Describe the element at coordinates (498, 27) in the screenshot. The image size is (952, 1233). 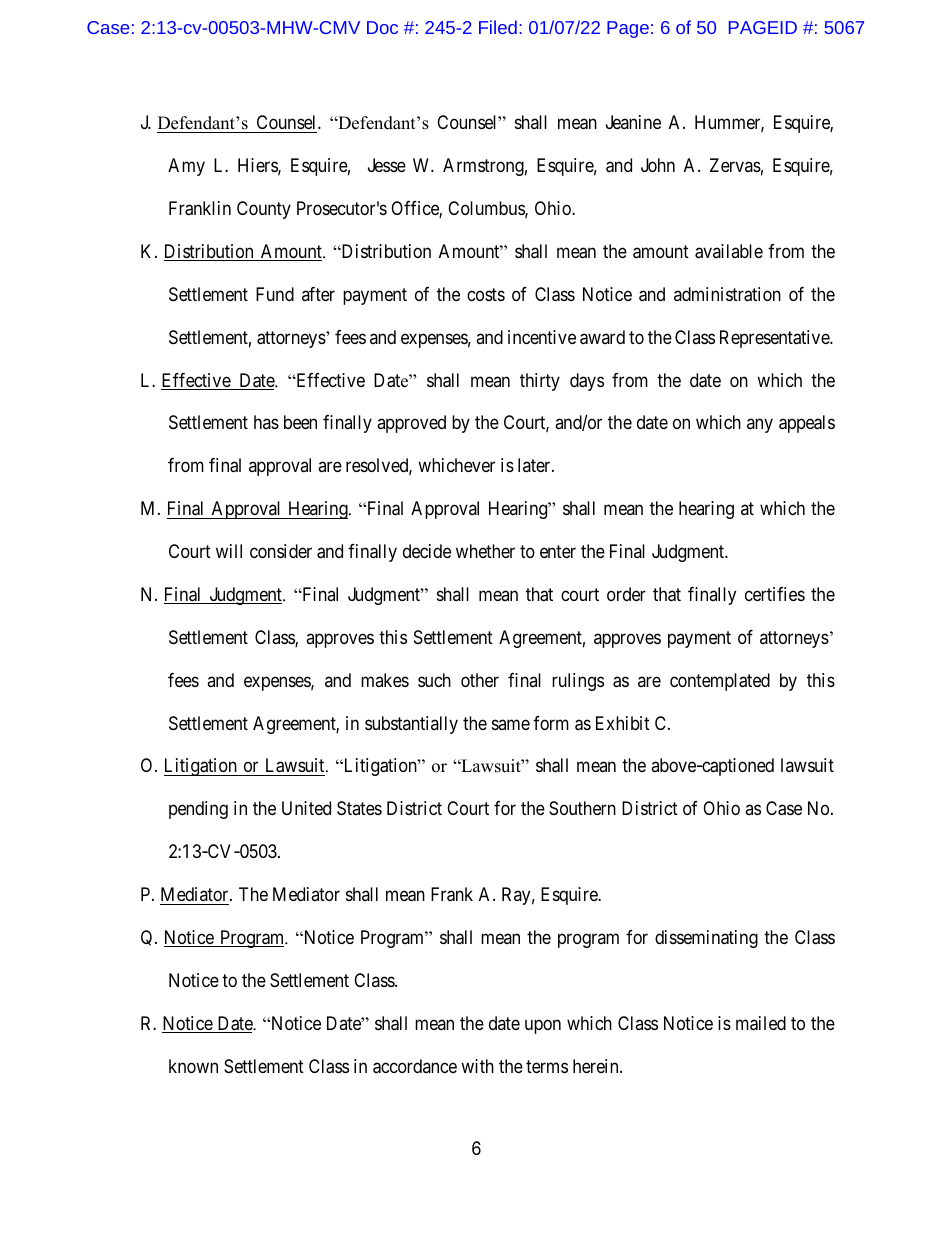
I see `Filed` at that location.
